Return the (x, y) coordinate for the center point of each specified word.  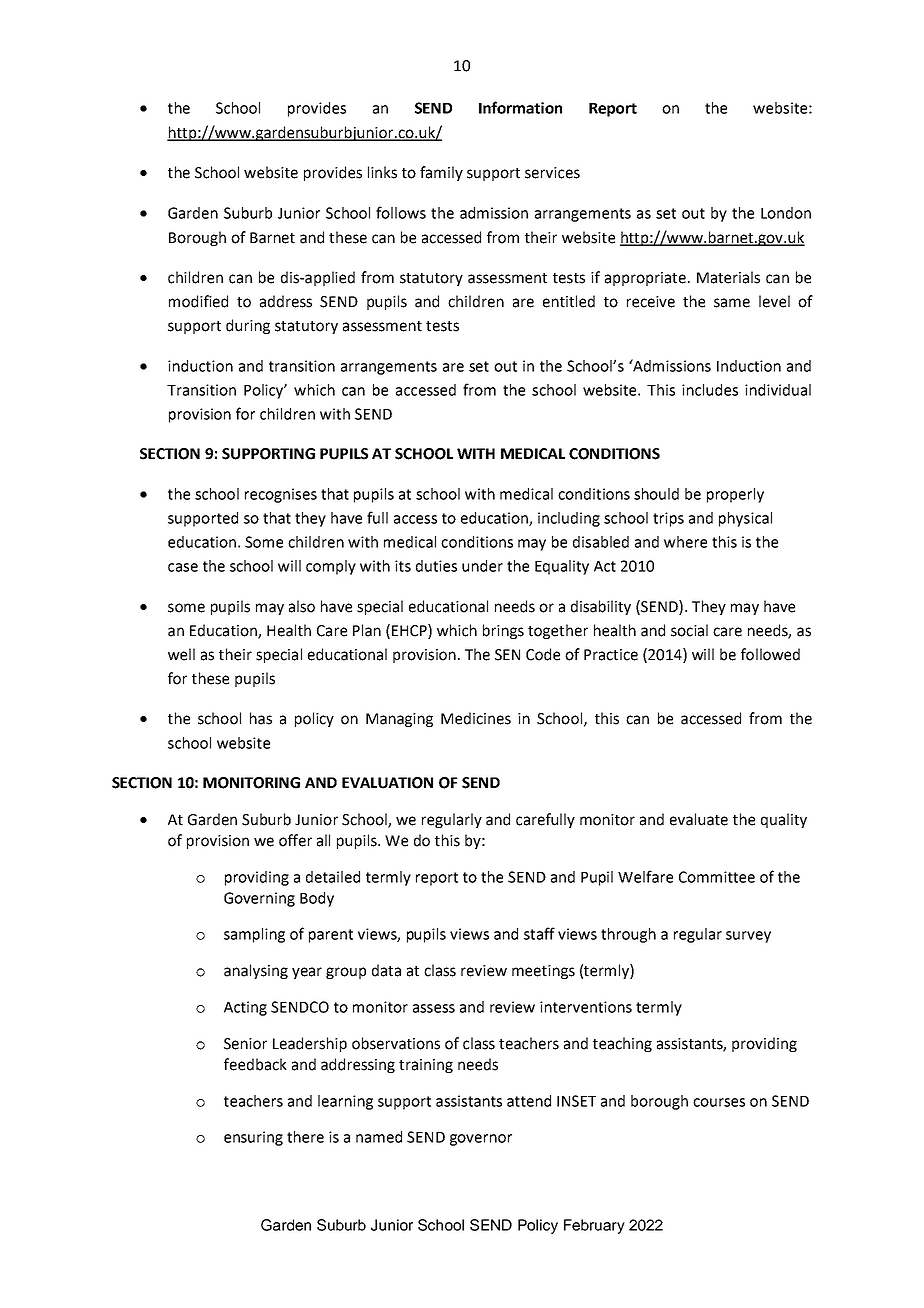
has (261, 718)
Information (520, 107)
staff (539, 933)
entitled (569, 301)
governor (481, 1140)
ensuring (253, 1138)
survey (748, 937)
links (382, 172)
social (689, 630)
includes (710, 390)
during (248, 326)
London (786, 213)
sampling (254, 935)
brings (503, 631)
